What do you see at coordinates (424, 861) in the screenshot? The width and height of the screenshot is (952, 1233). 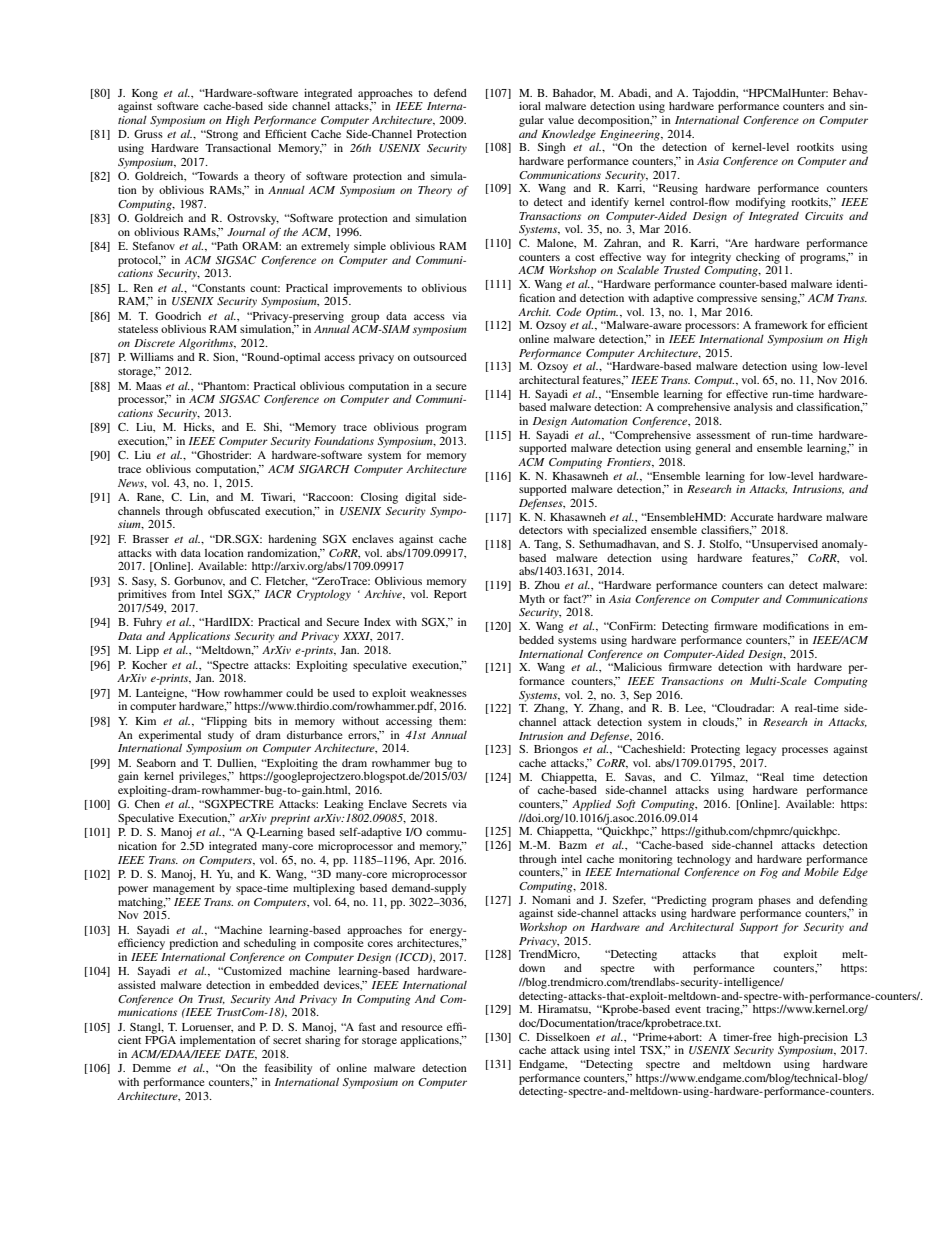 I see `Apr` at bounding box center [424, 861].
